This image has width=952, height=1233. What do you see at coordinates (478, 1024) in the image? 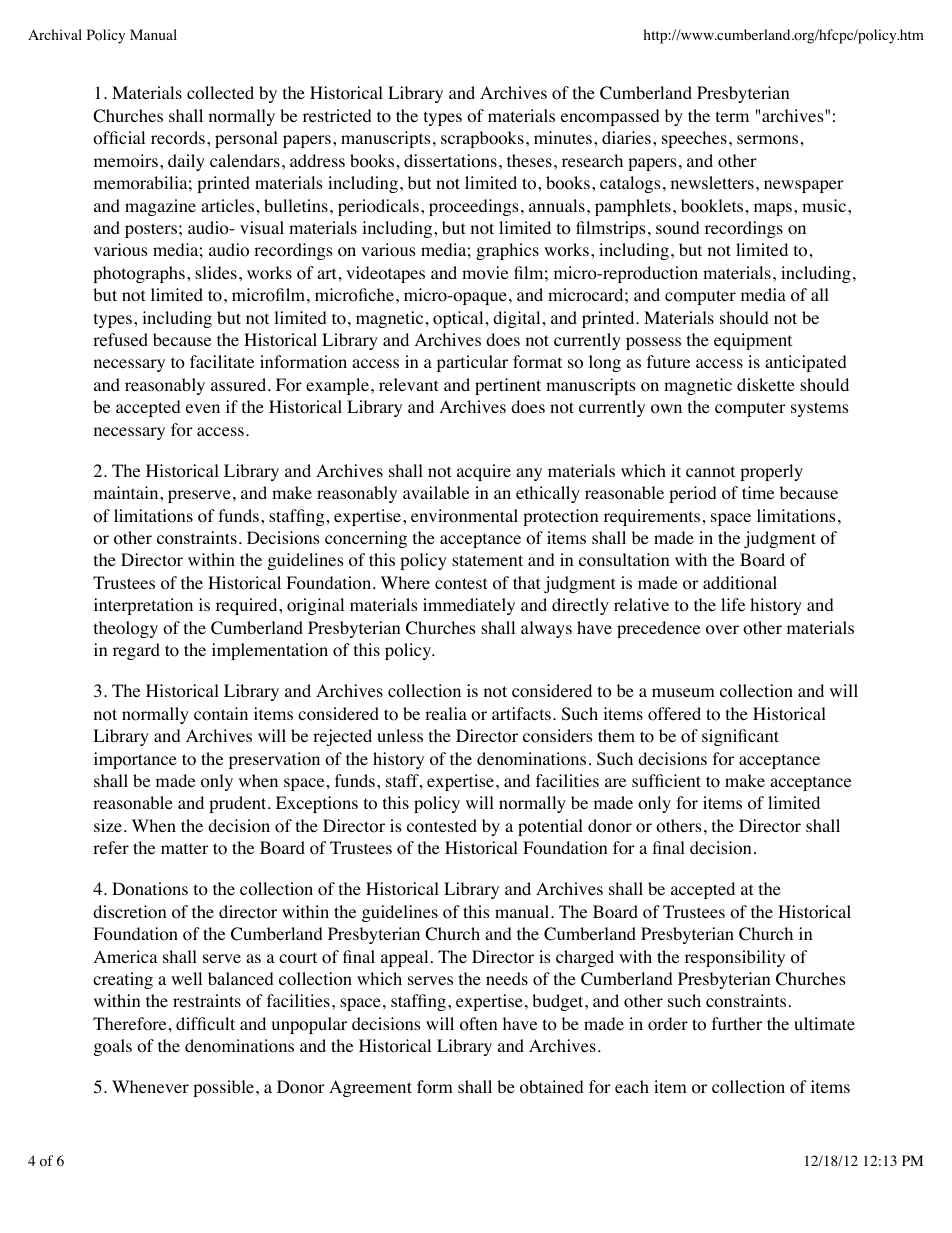
I see `often` at bounding box center [478, 1024].
